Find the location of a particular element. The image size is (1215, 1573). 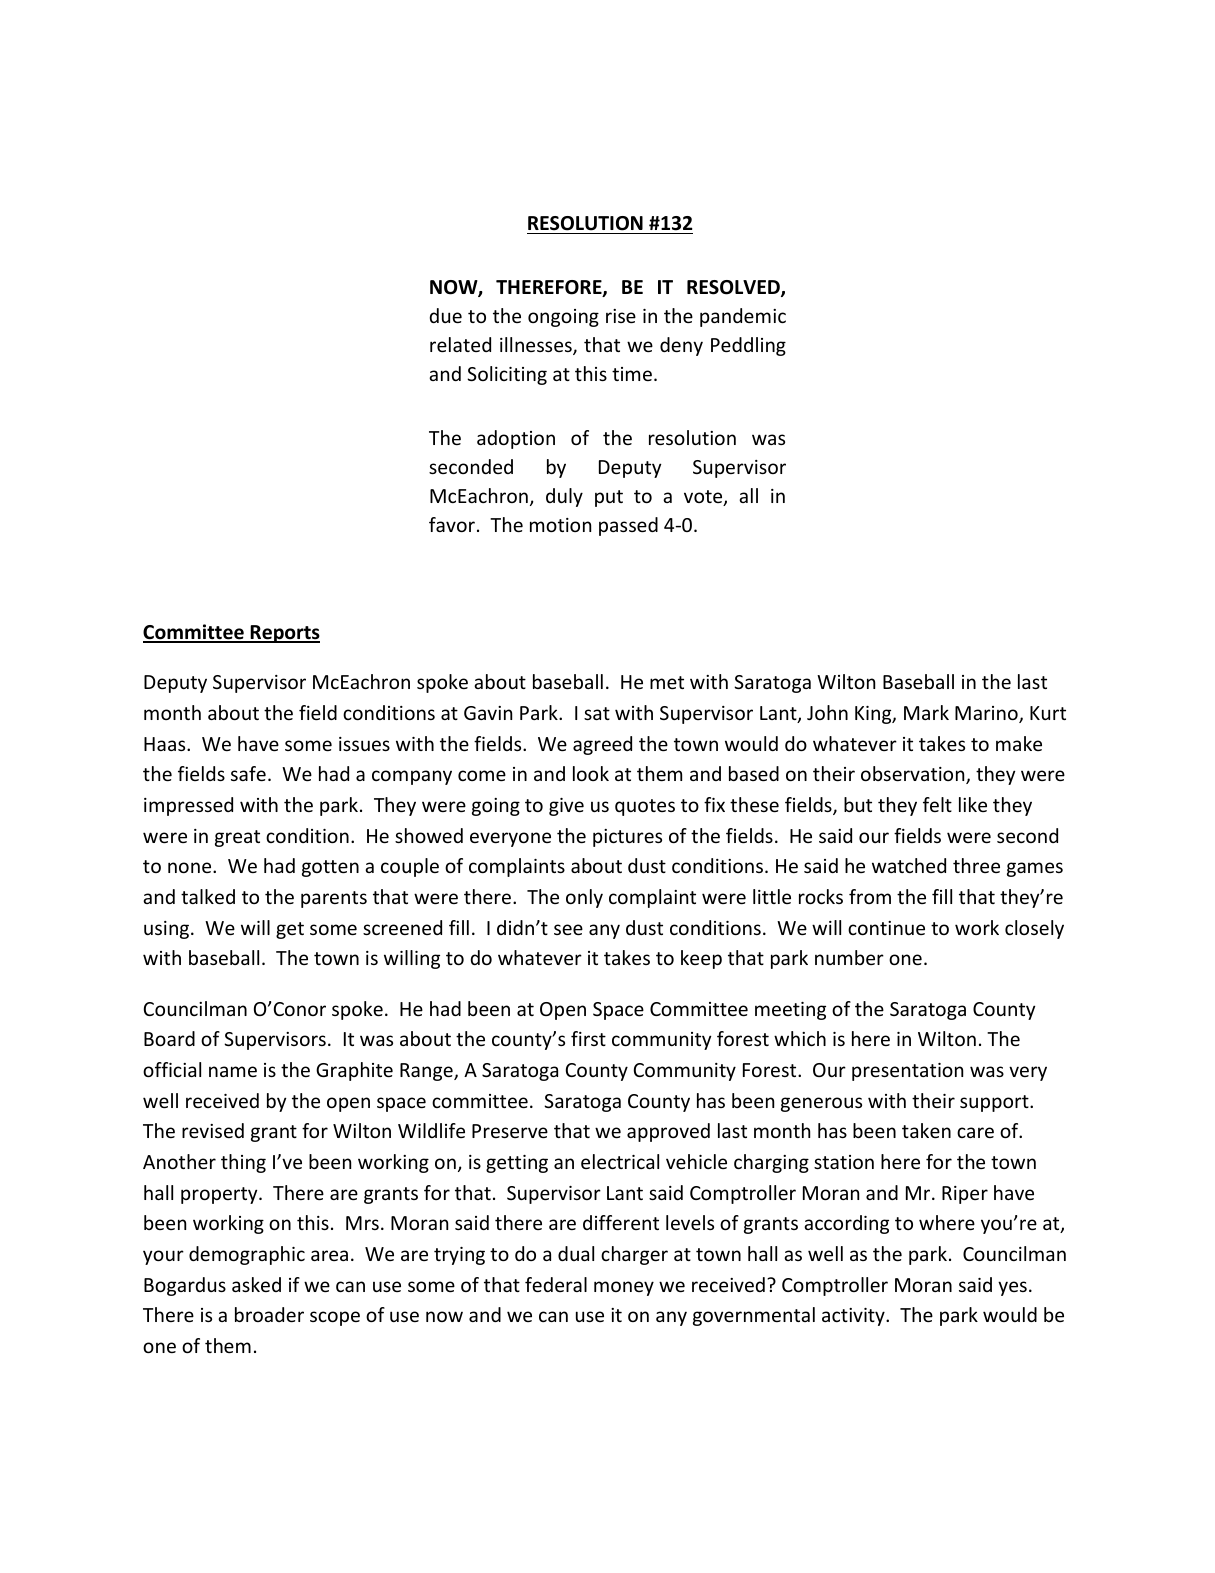

Peddling is located at coordinates (748, 346).
